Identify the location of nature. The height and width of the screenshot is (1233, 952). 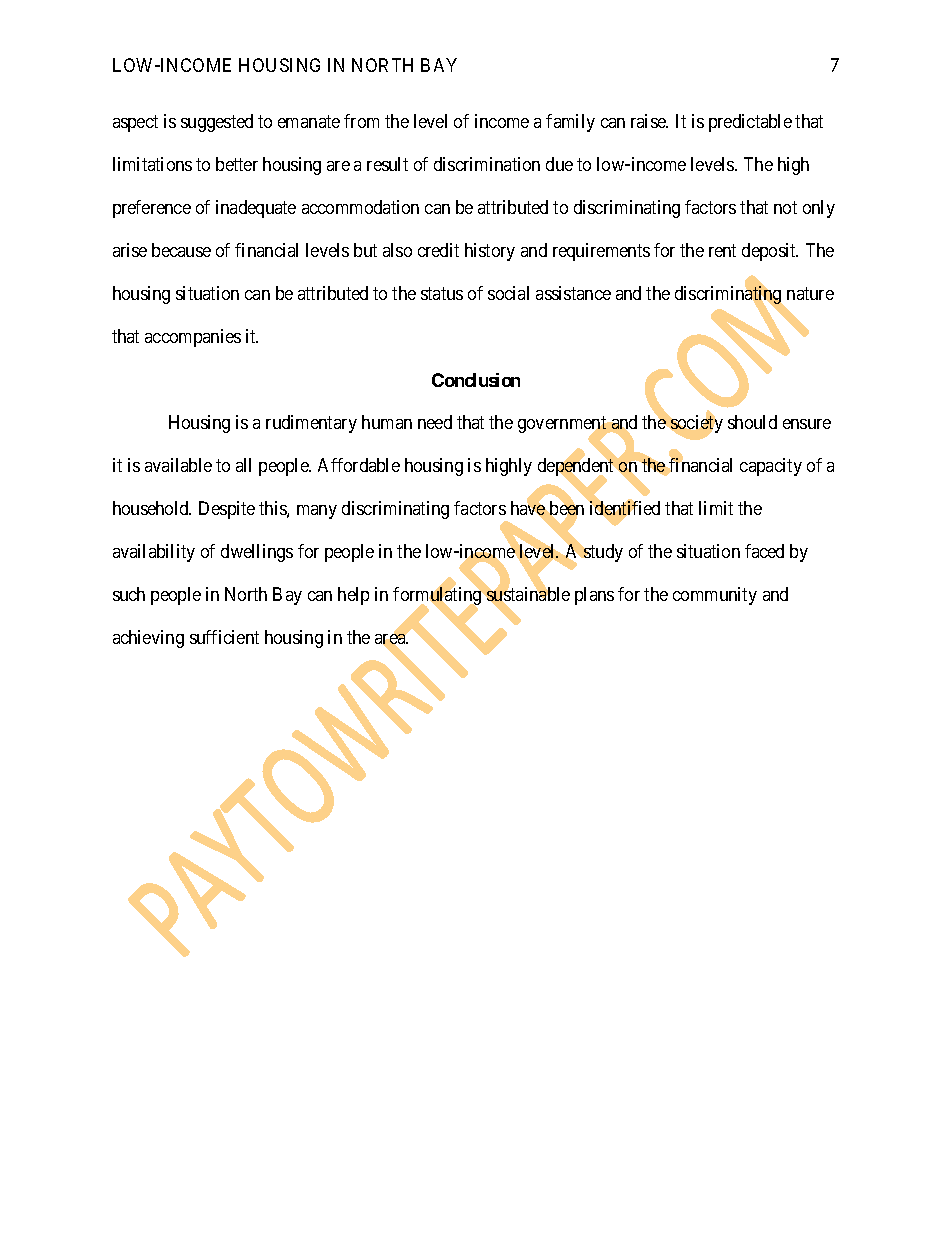
(810, 294).
